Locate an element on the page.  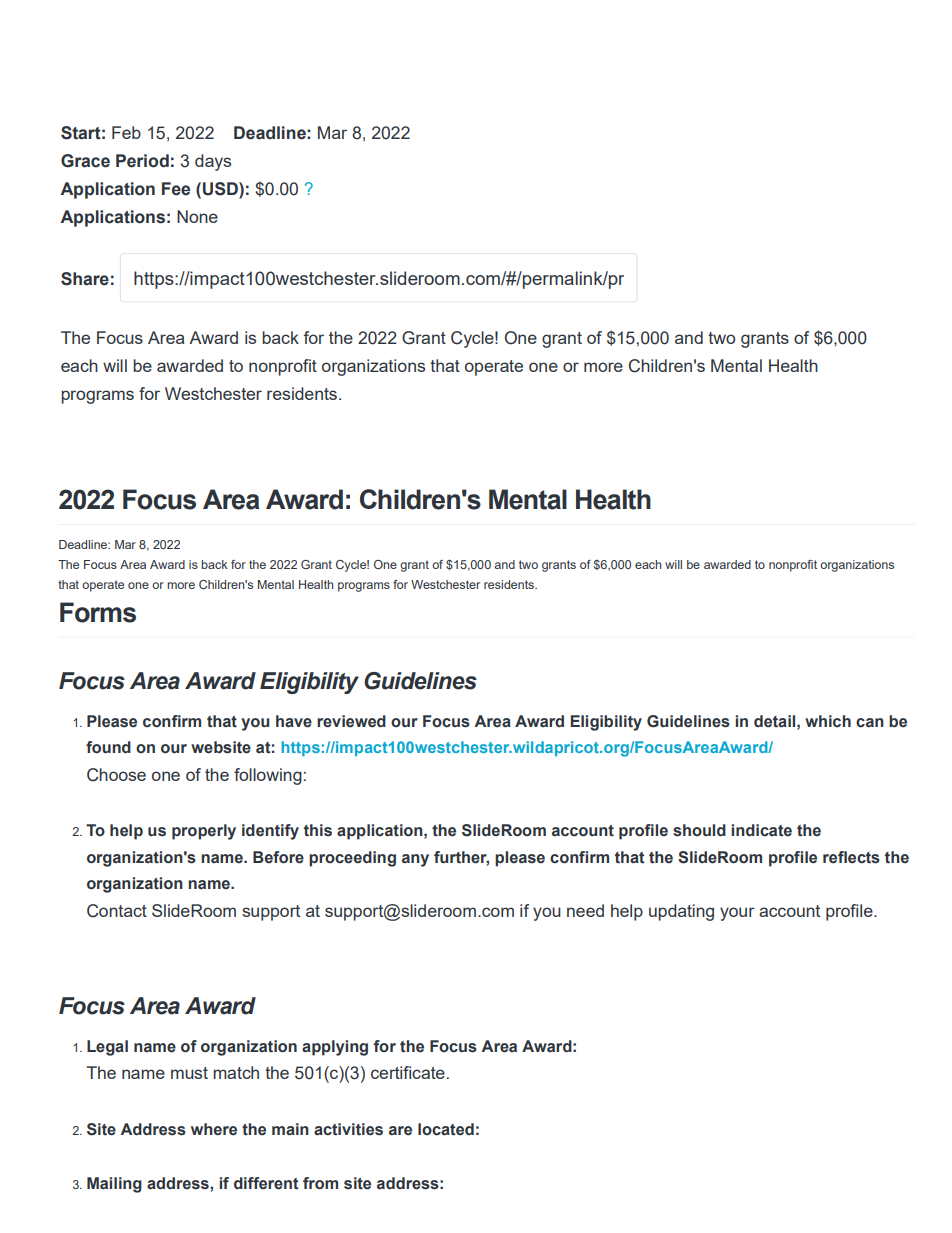
located is located at coordinates (446, 1129).
